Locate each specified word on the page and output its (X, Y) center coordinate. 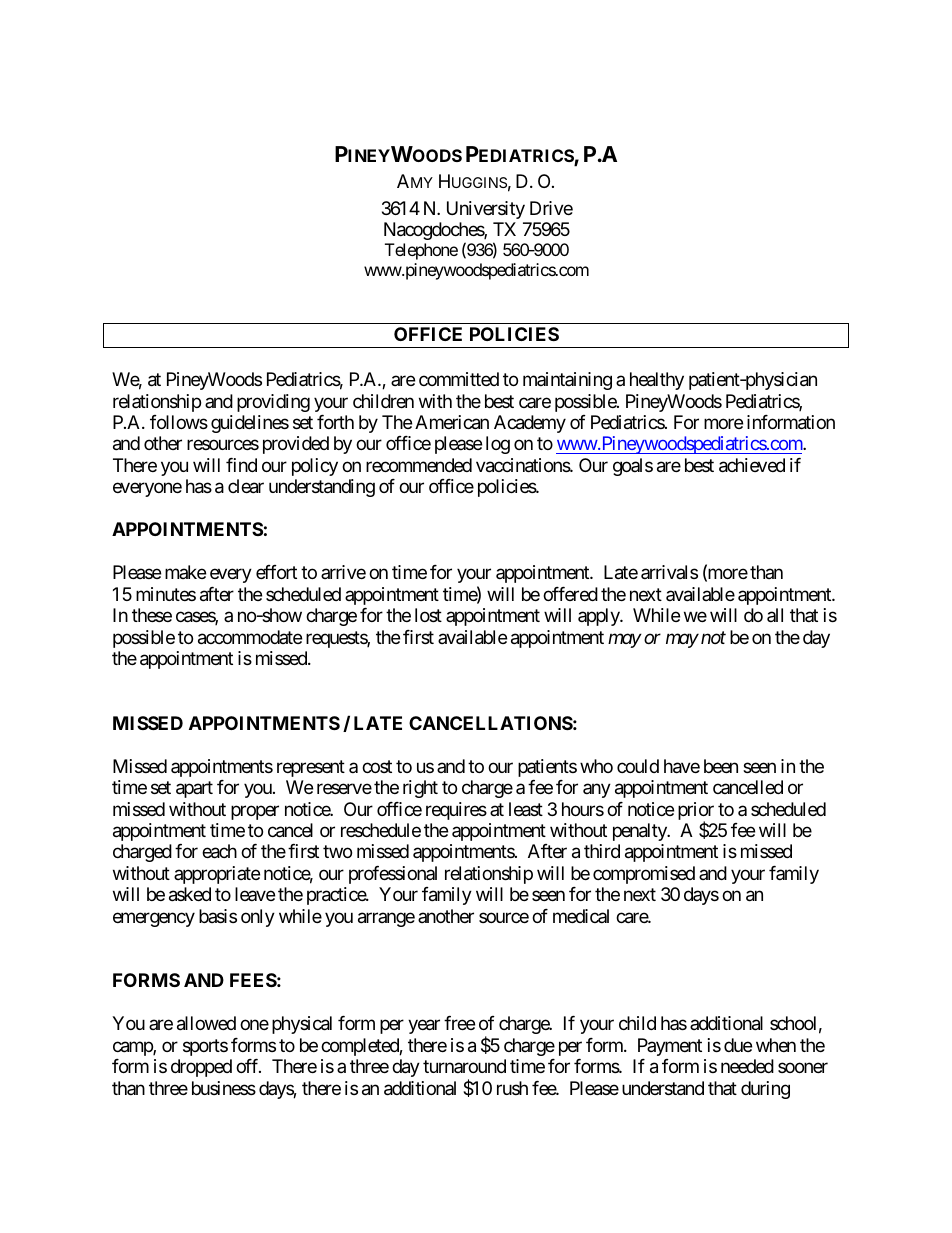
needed (747, 1066)
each (219, 851)
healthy (657, 381)
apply (599, 617)
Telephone (421, 251)
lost (428, 615)
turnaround (464, 1066)
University (486, 210)
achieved (752, 465)
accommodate (250, 637)
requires (456, 811)
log (498, 445)
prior (696, 812)
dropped (201, 1068)
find (241, 465)
